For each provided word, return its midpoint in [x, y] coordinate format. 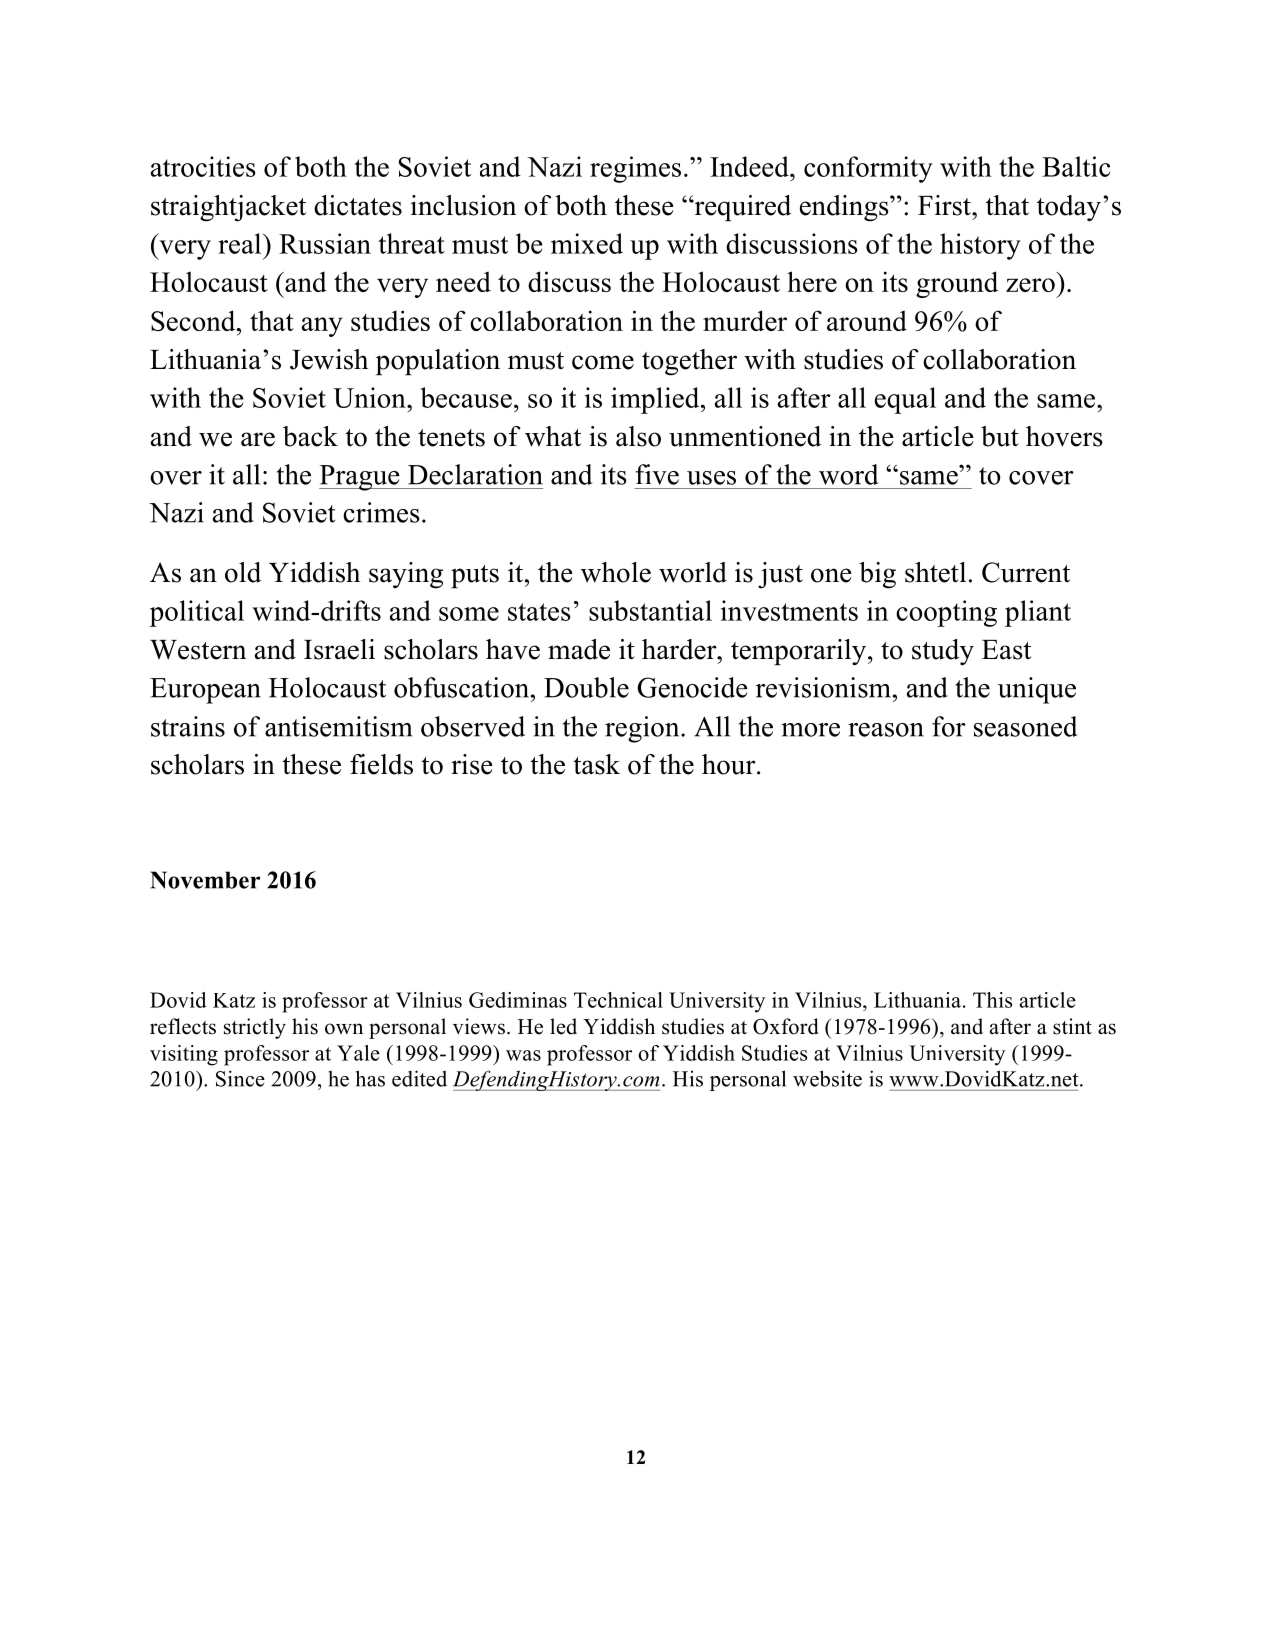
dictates [358, 205]
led [563, 1026]
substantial [650, 610]
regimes [635, 169]
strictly [255, 1028]
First [945, 205]
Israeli [339, 649]
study [943, 652]
